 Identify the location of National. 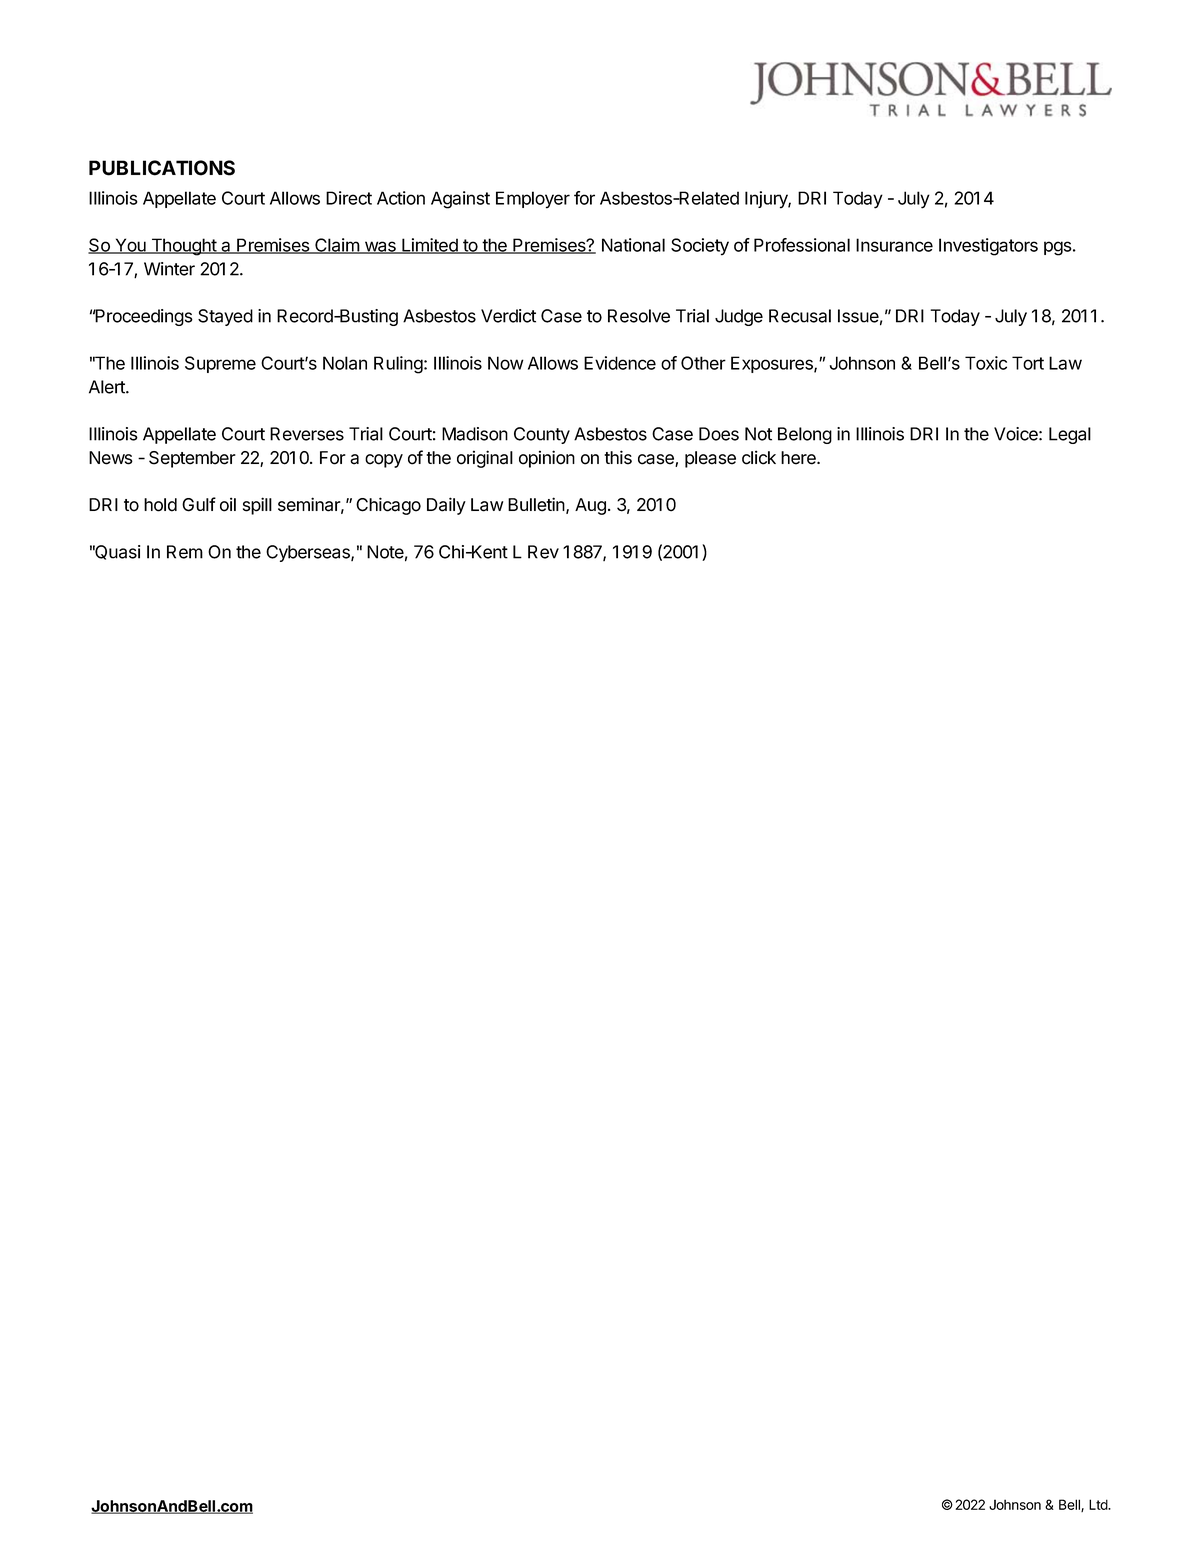
(633, 245).
